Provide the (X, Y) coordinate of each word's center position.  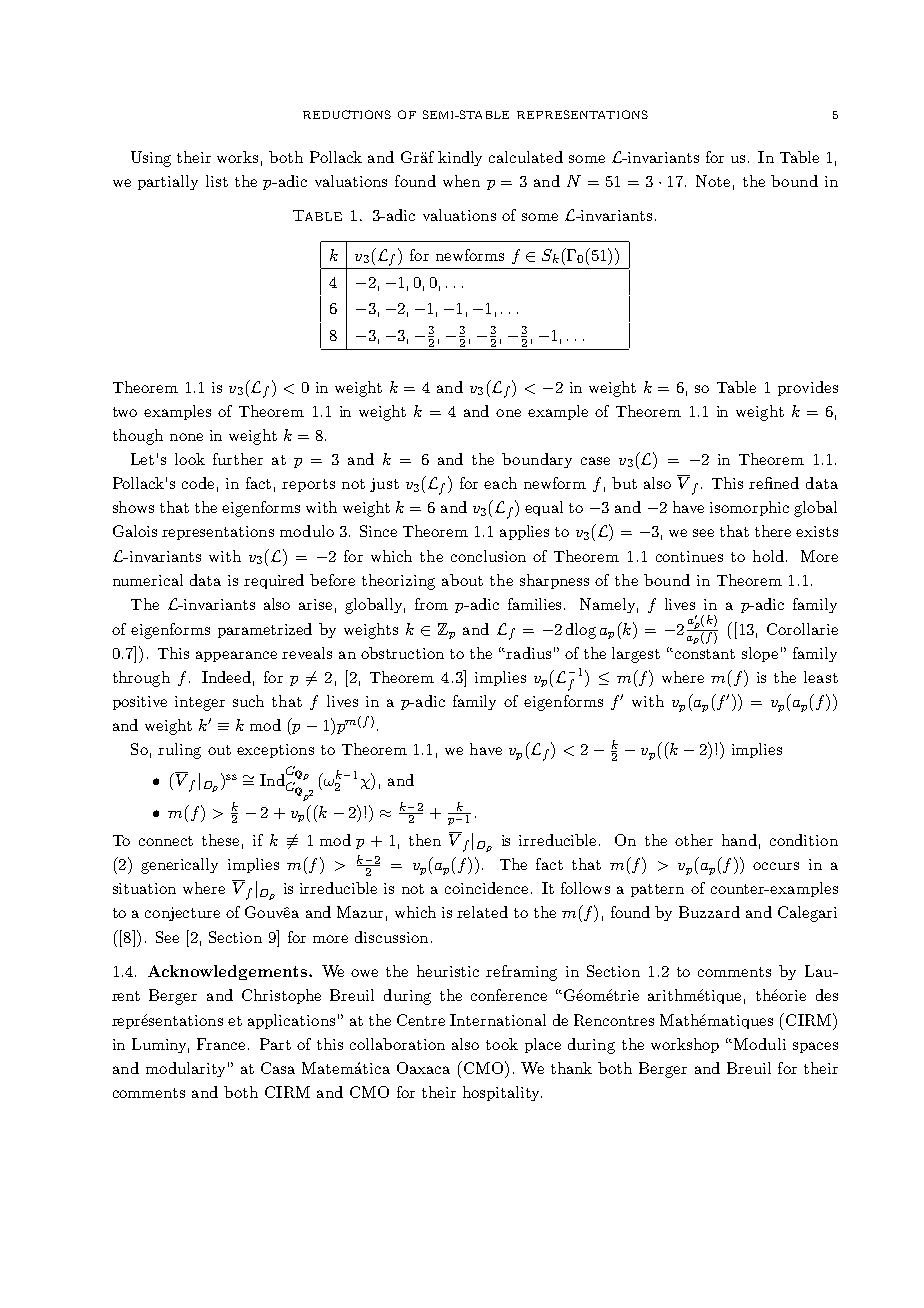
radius (528, 653)
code (198, 483)
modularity (185, 1069)
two (125, 412)
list (217, 181)
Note (713, 181)
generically (179, 866)
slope (760, 654)
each (500, 483)
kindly (460, 158)
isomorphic (749, 508)
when (461, 181)
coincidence (486, 888)
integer (200, 703)
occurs (776, 866)
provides (808, 388)
